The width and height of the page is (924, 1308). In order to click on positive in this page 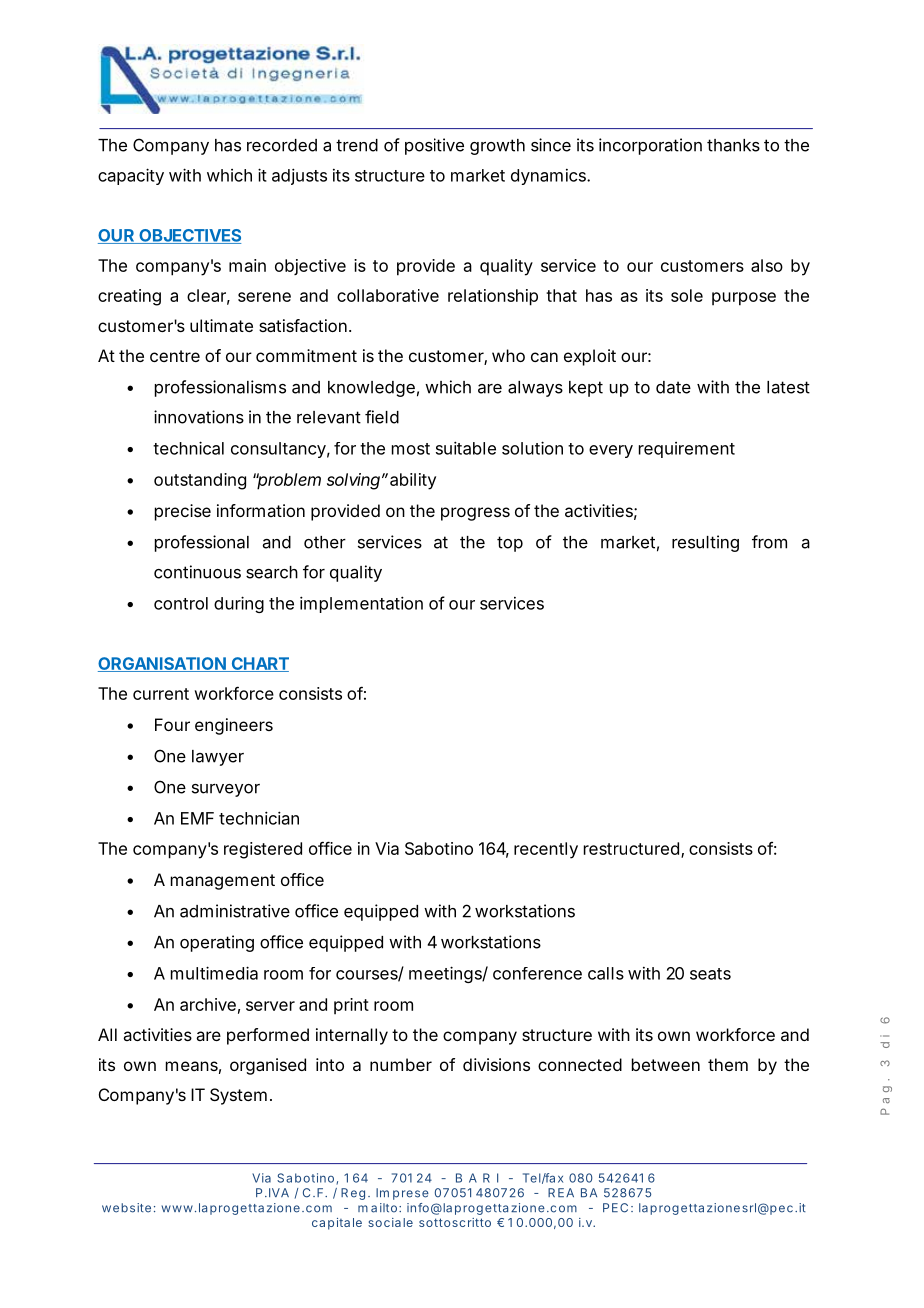, I will do `click(434, 146)`.
